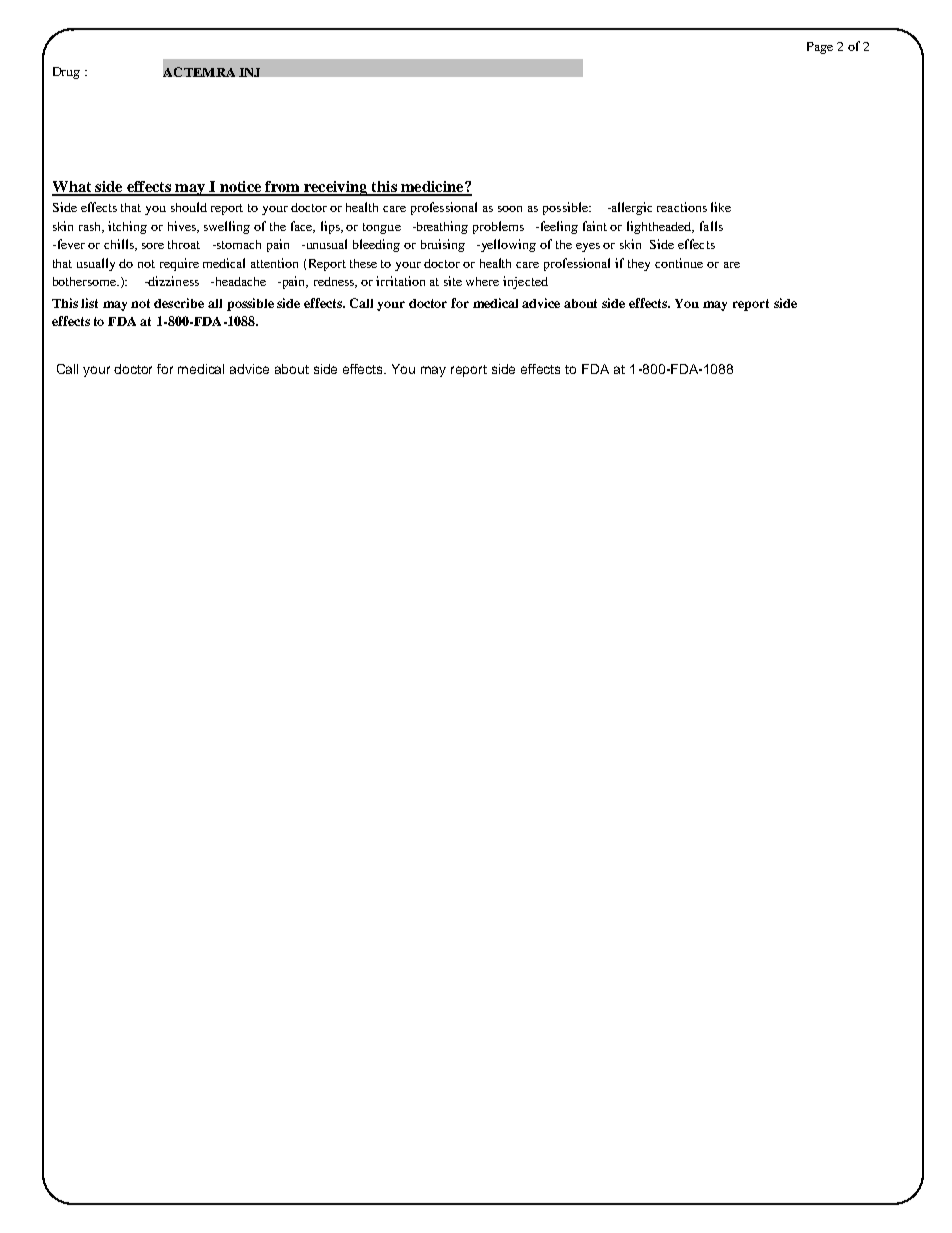  I want to click on soon, so click(510, 209).
